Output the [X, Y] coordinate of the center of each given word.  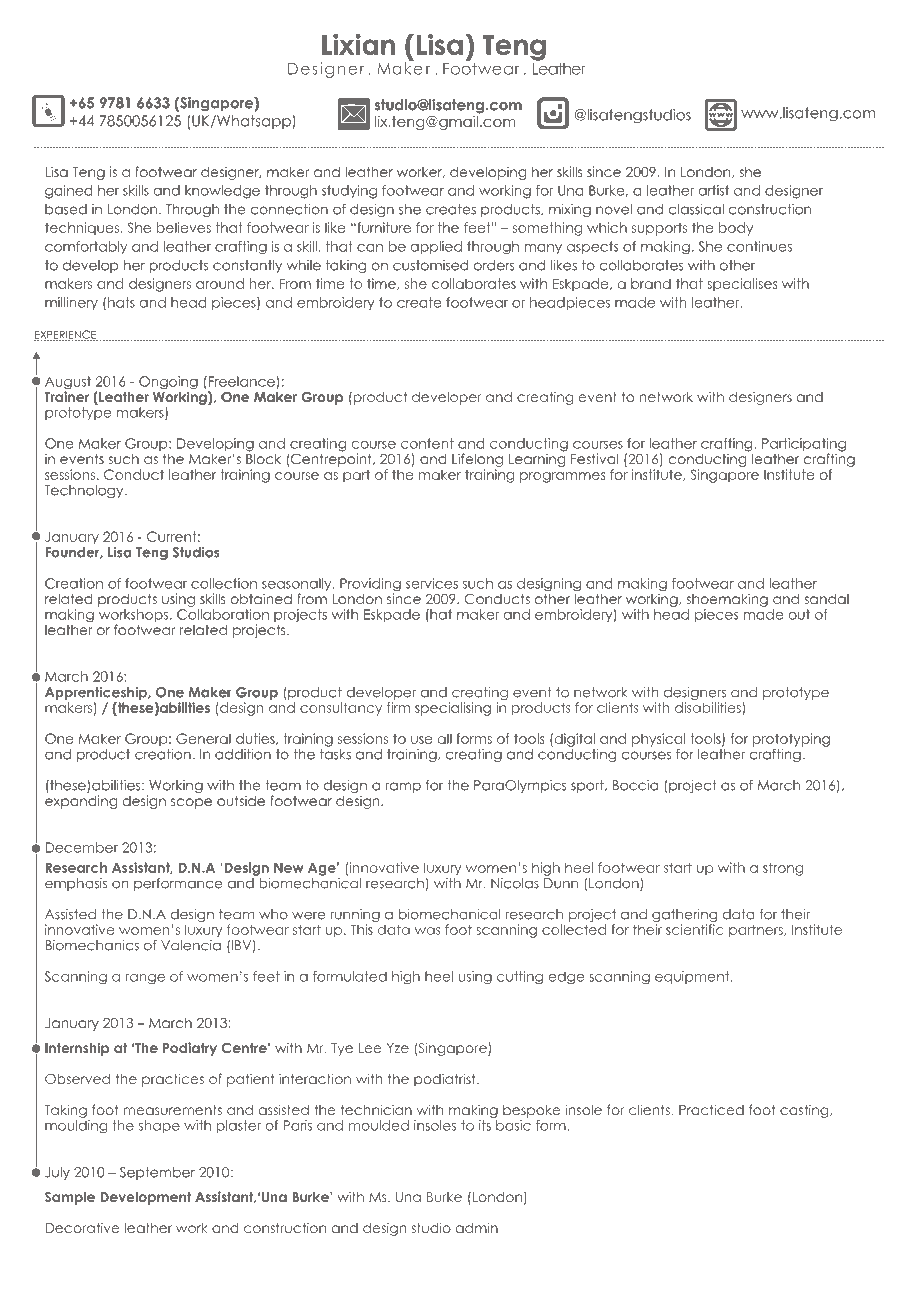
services [432, 583]
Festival [594, 458]
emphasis [76, 884]
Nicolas [515, 883]
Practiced [711, 1109]
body [736, 229]
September [157, 1173]
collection [224, 583]
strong [783, 869]
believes [184, 227]
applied [436, 247]
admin [477, 1227]
